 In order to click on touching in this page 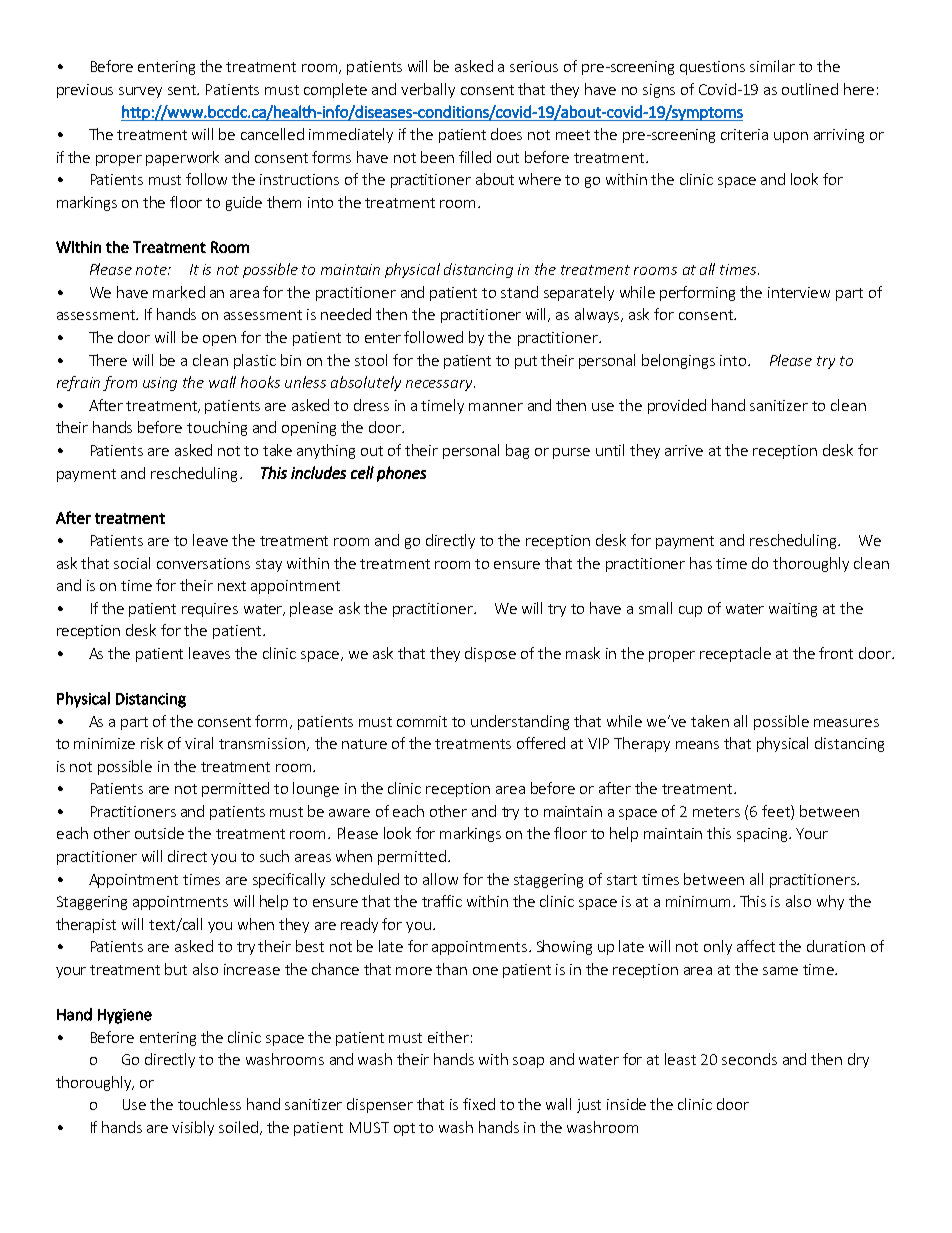, I will do `click(217, 428)`.
